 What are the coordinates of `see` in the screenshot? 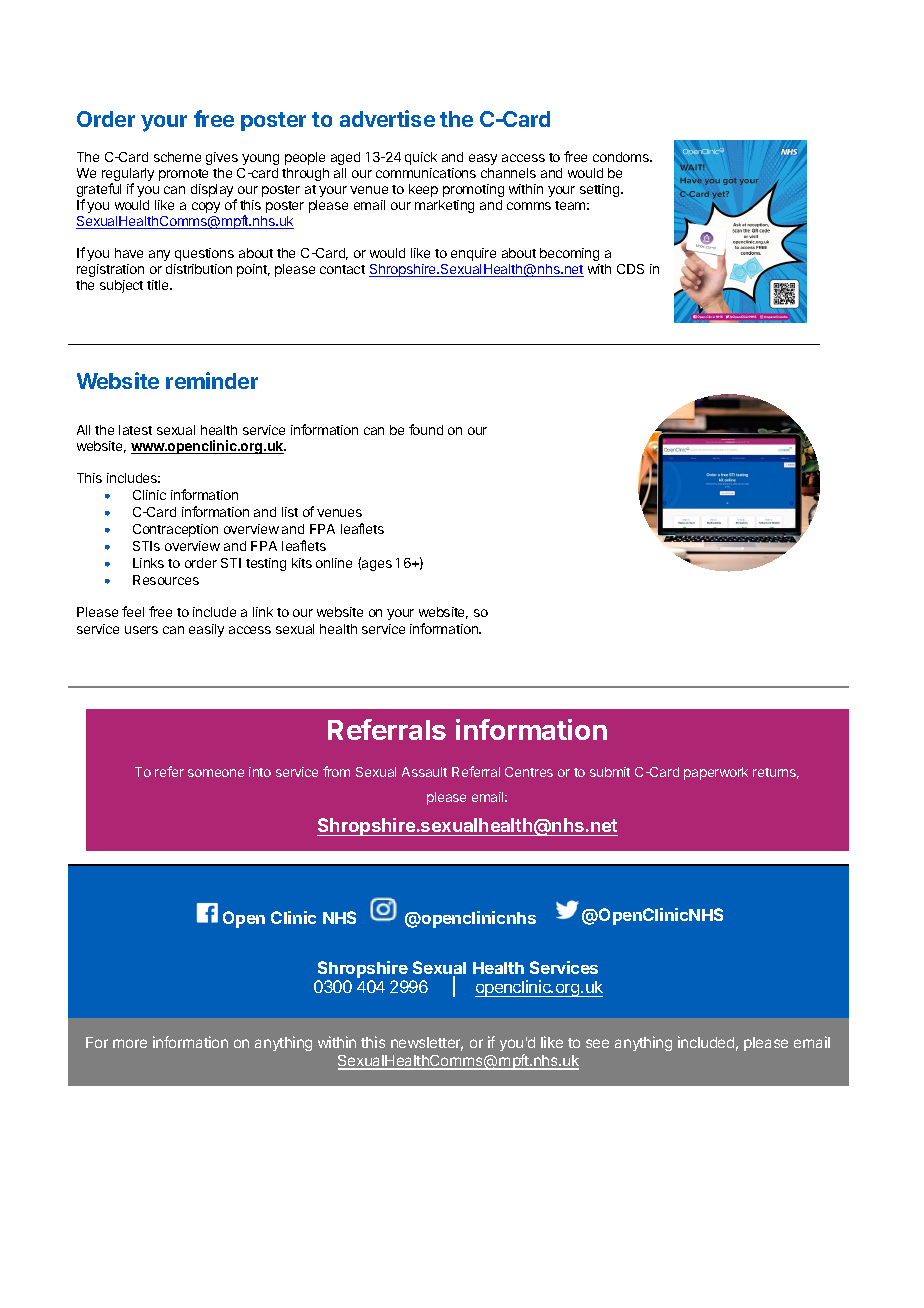 It's located at (597, 1043).
